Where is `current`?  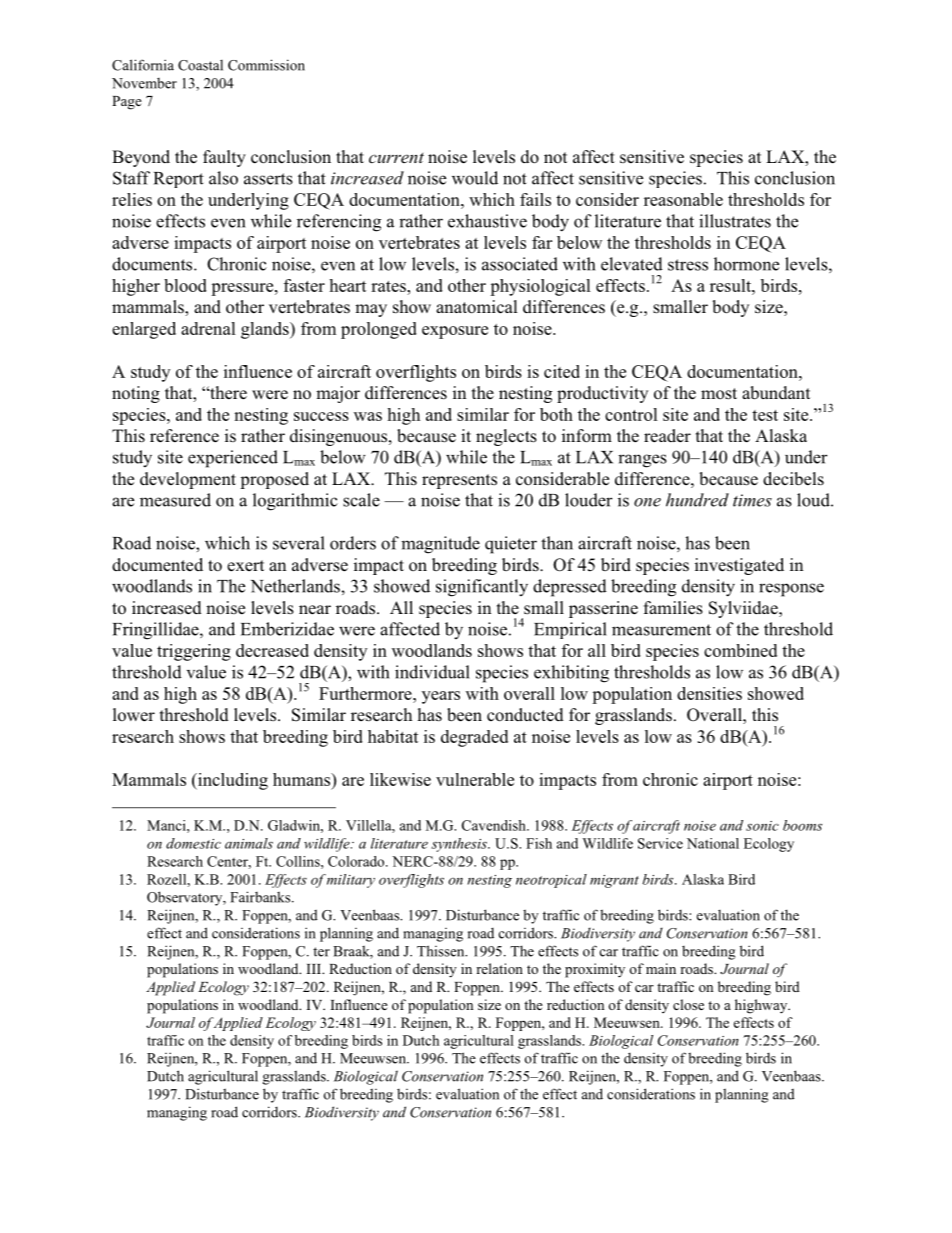
current is located at coordinates (396, 158).
